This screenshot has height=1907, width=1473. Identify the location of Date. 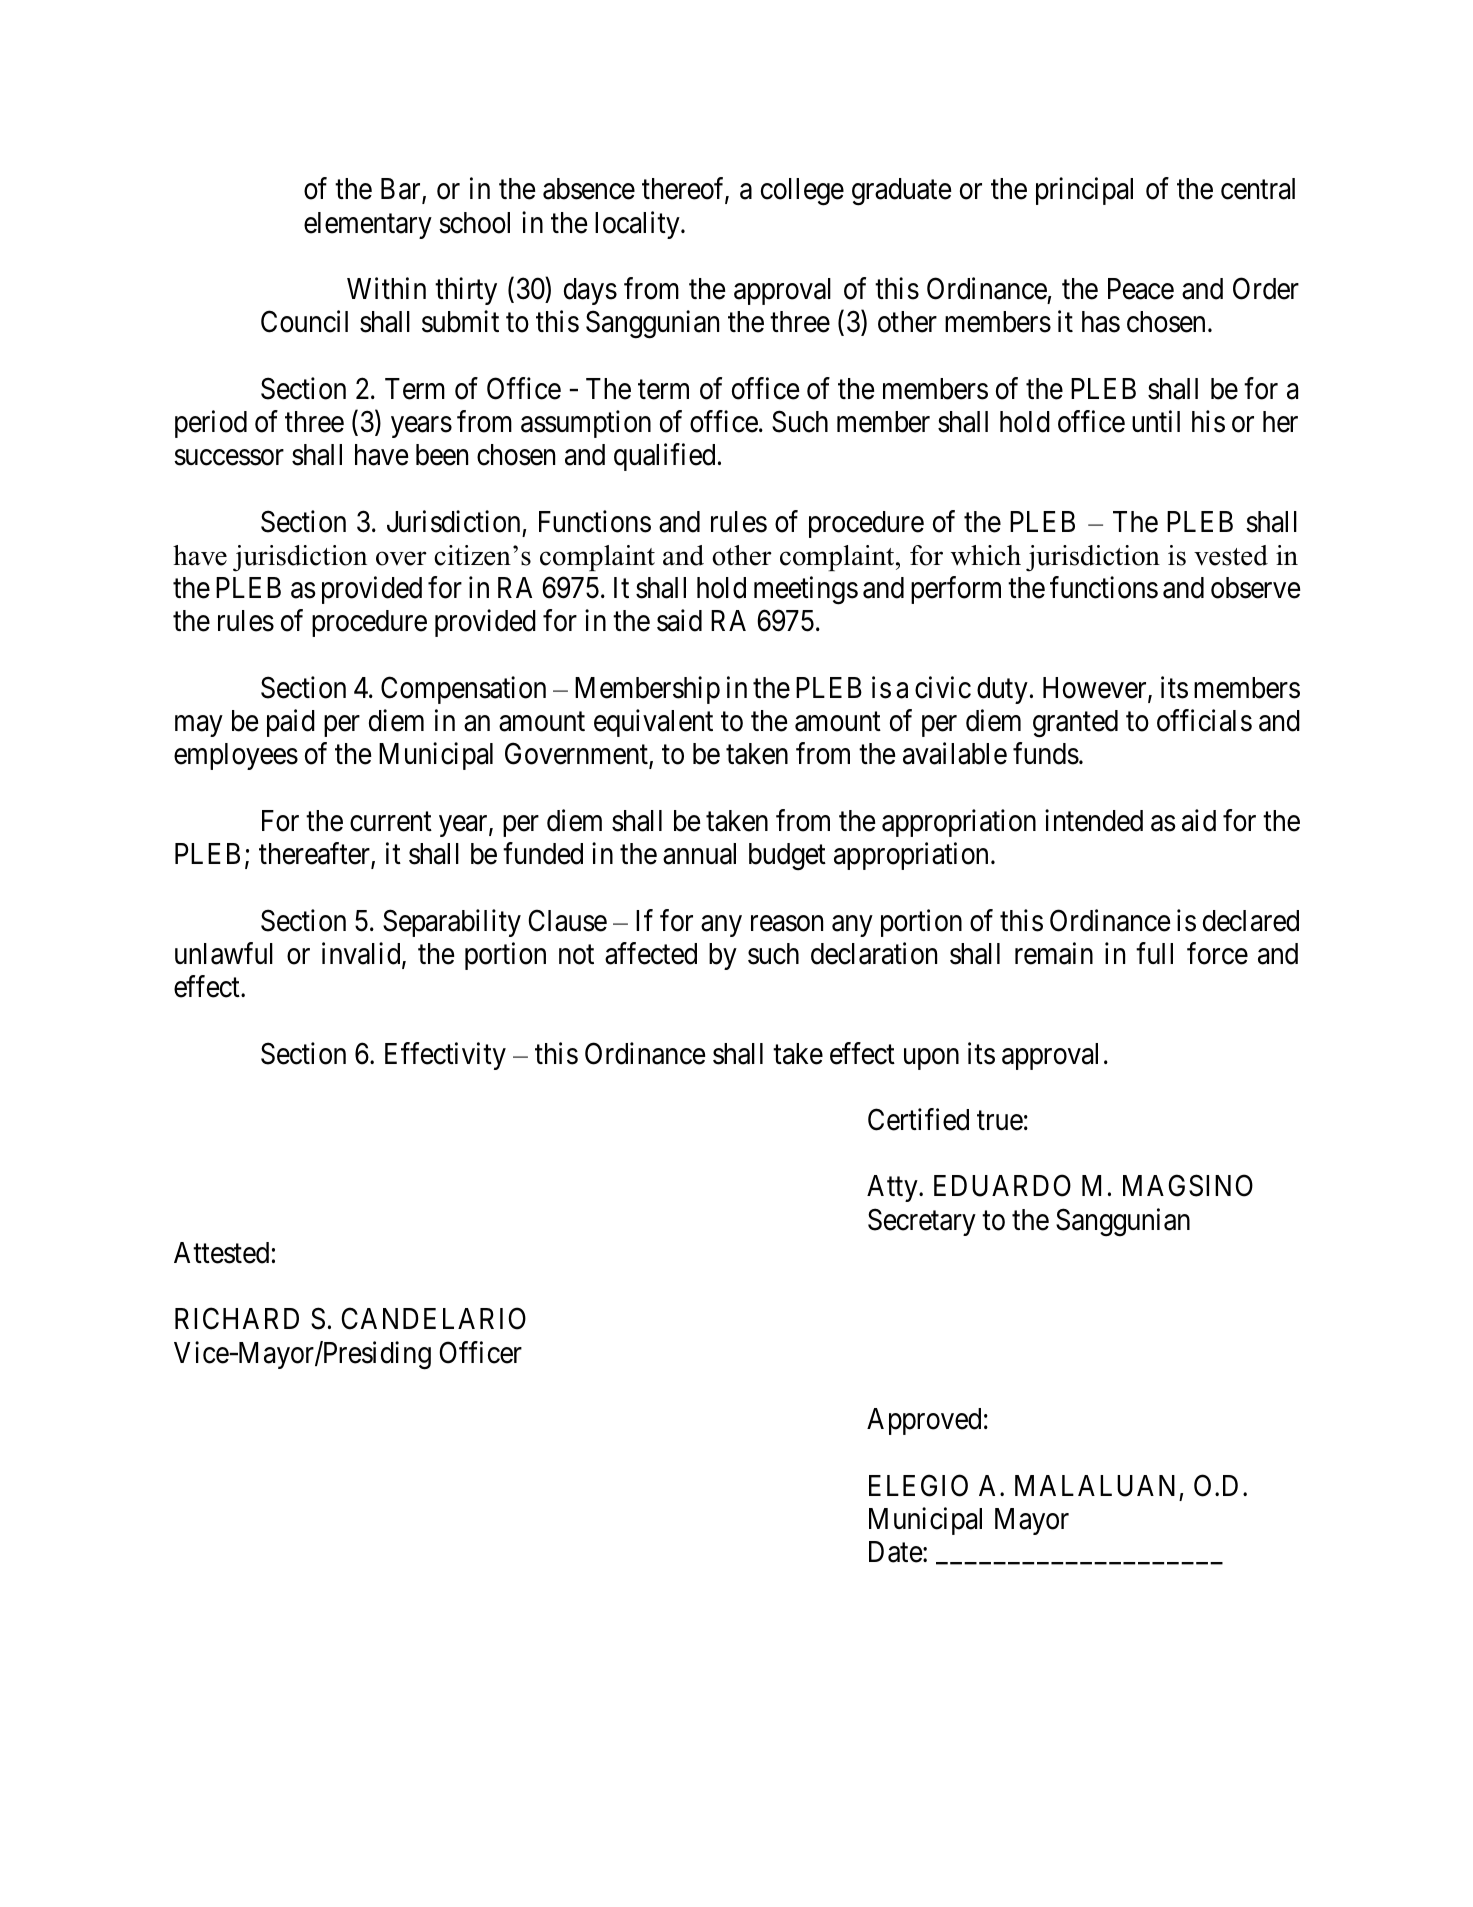
(895, 1552).
